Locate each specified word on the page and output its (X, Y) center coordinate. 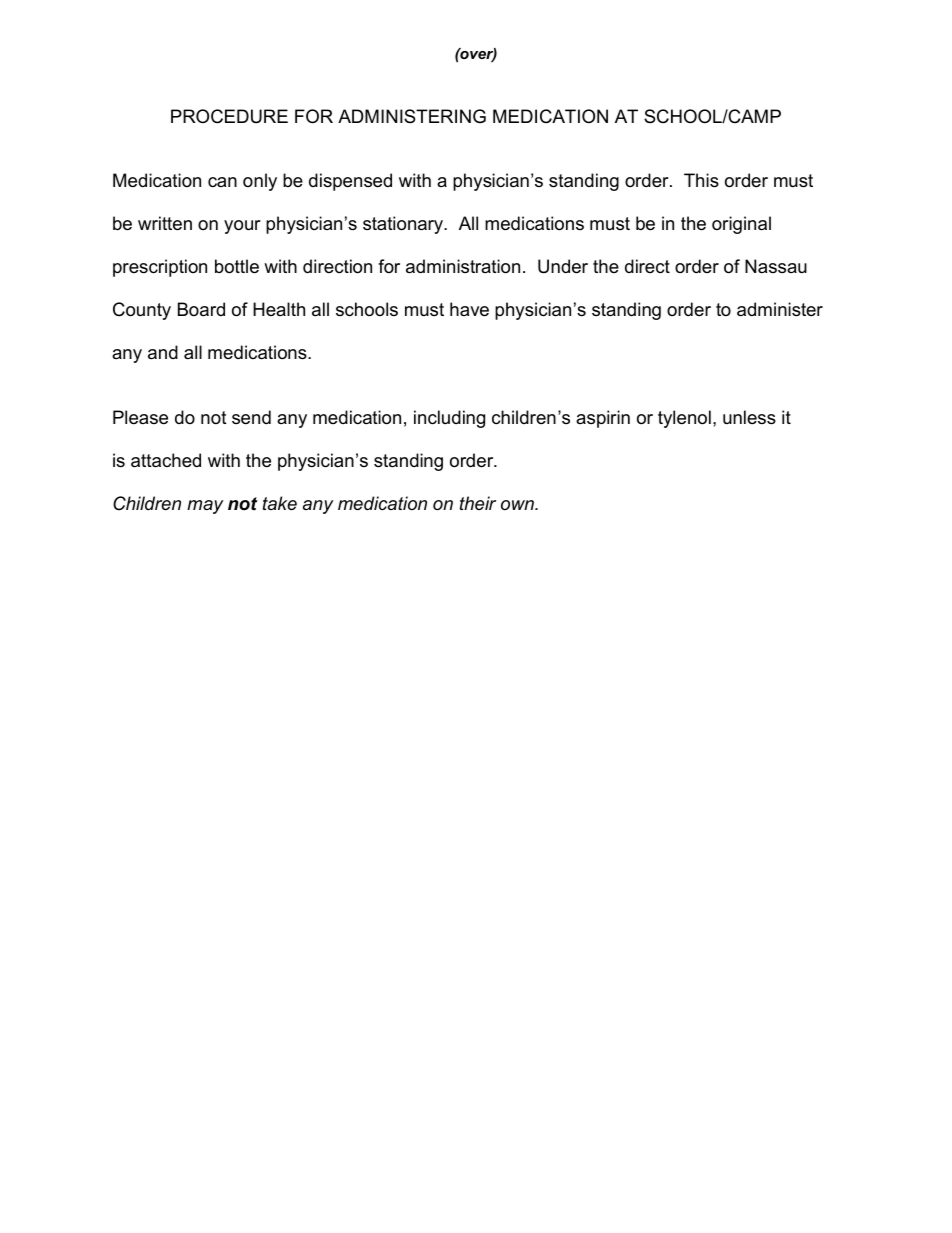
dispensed (350, 182)
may (205, 507)
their (478, 503)
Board (201, 309)
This (701, 180)
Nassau (776, 266)
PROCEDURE (229, 116)
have (469, 309)
